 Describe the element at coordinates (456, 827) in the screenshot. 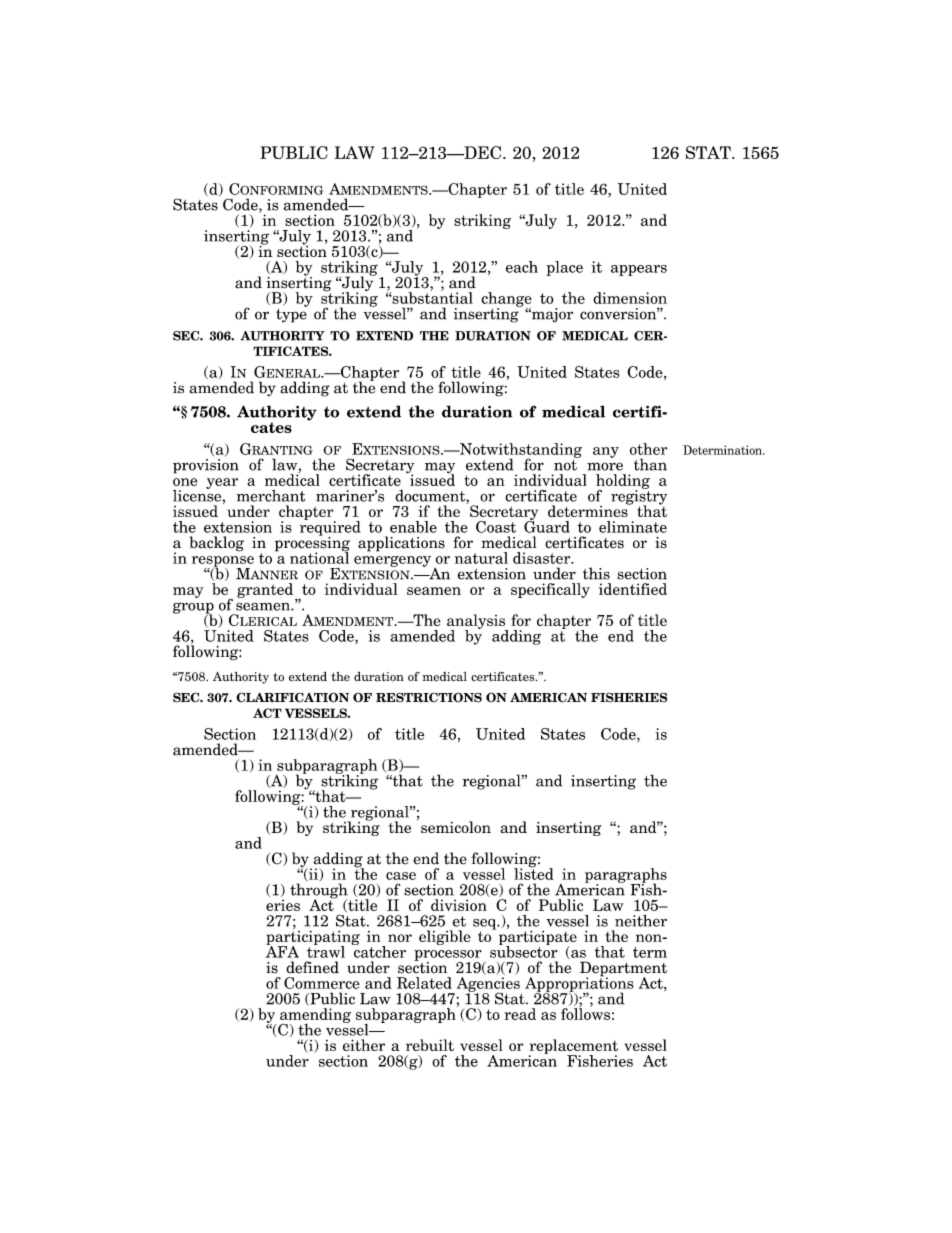

I see `semicolon` at that location.
